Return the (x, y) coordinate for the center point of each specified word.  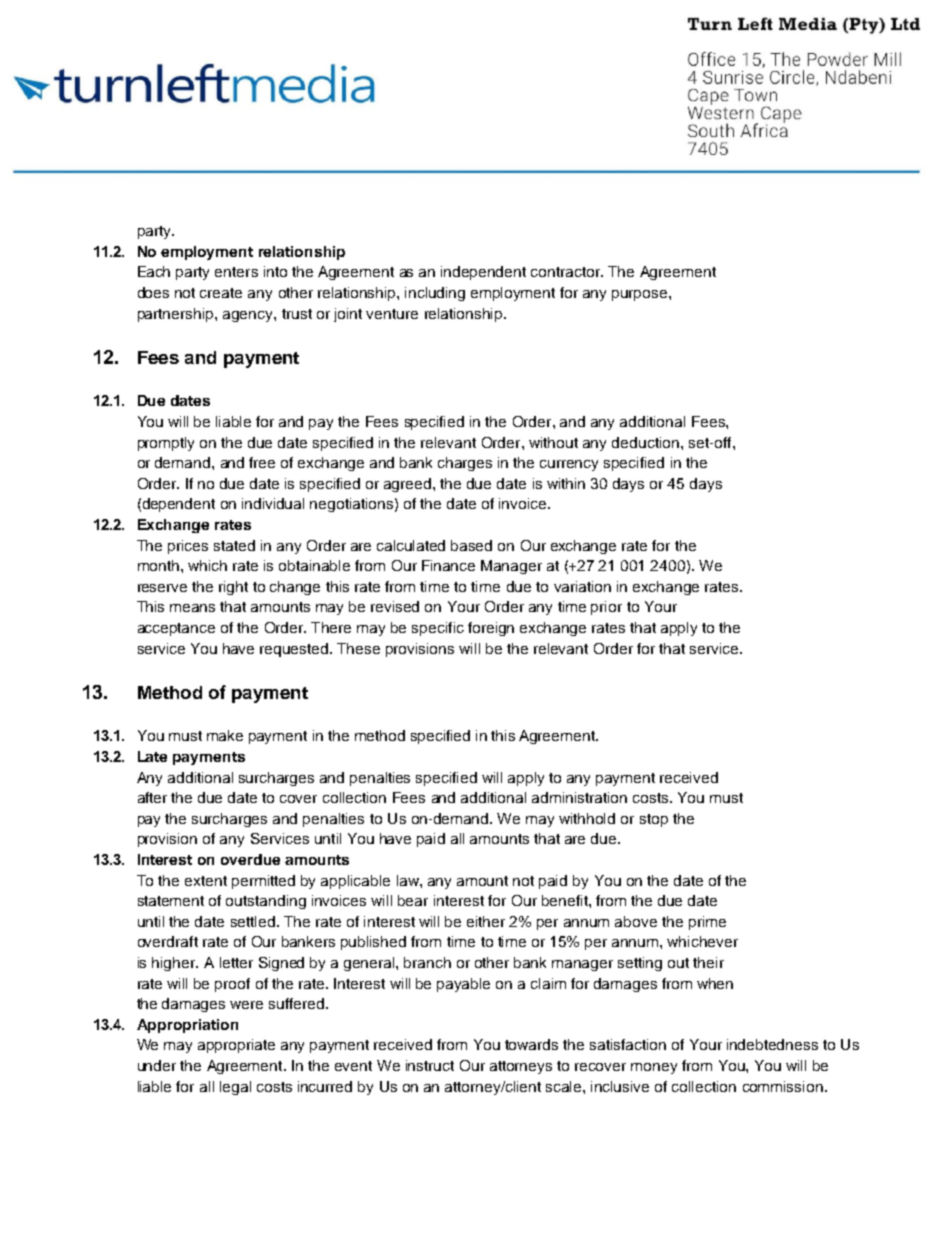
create (221, 293)
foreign (491, 629)
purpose (641, 295)
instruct (430, 1065)
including (435, 294)
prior (606, 608)
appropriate (236, 1046)
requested (295, 650)
